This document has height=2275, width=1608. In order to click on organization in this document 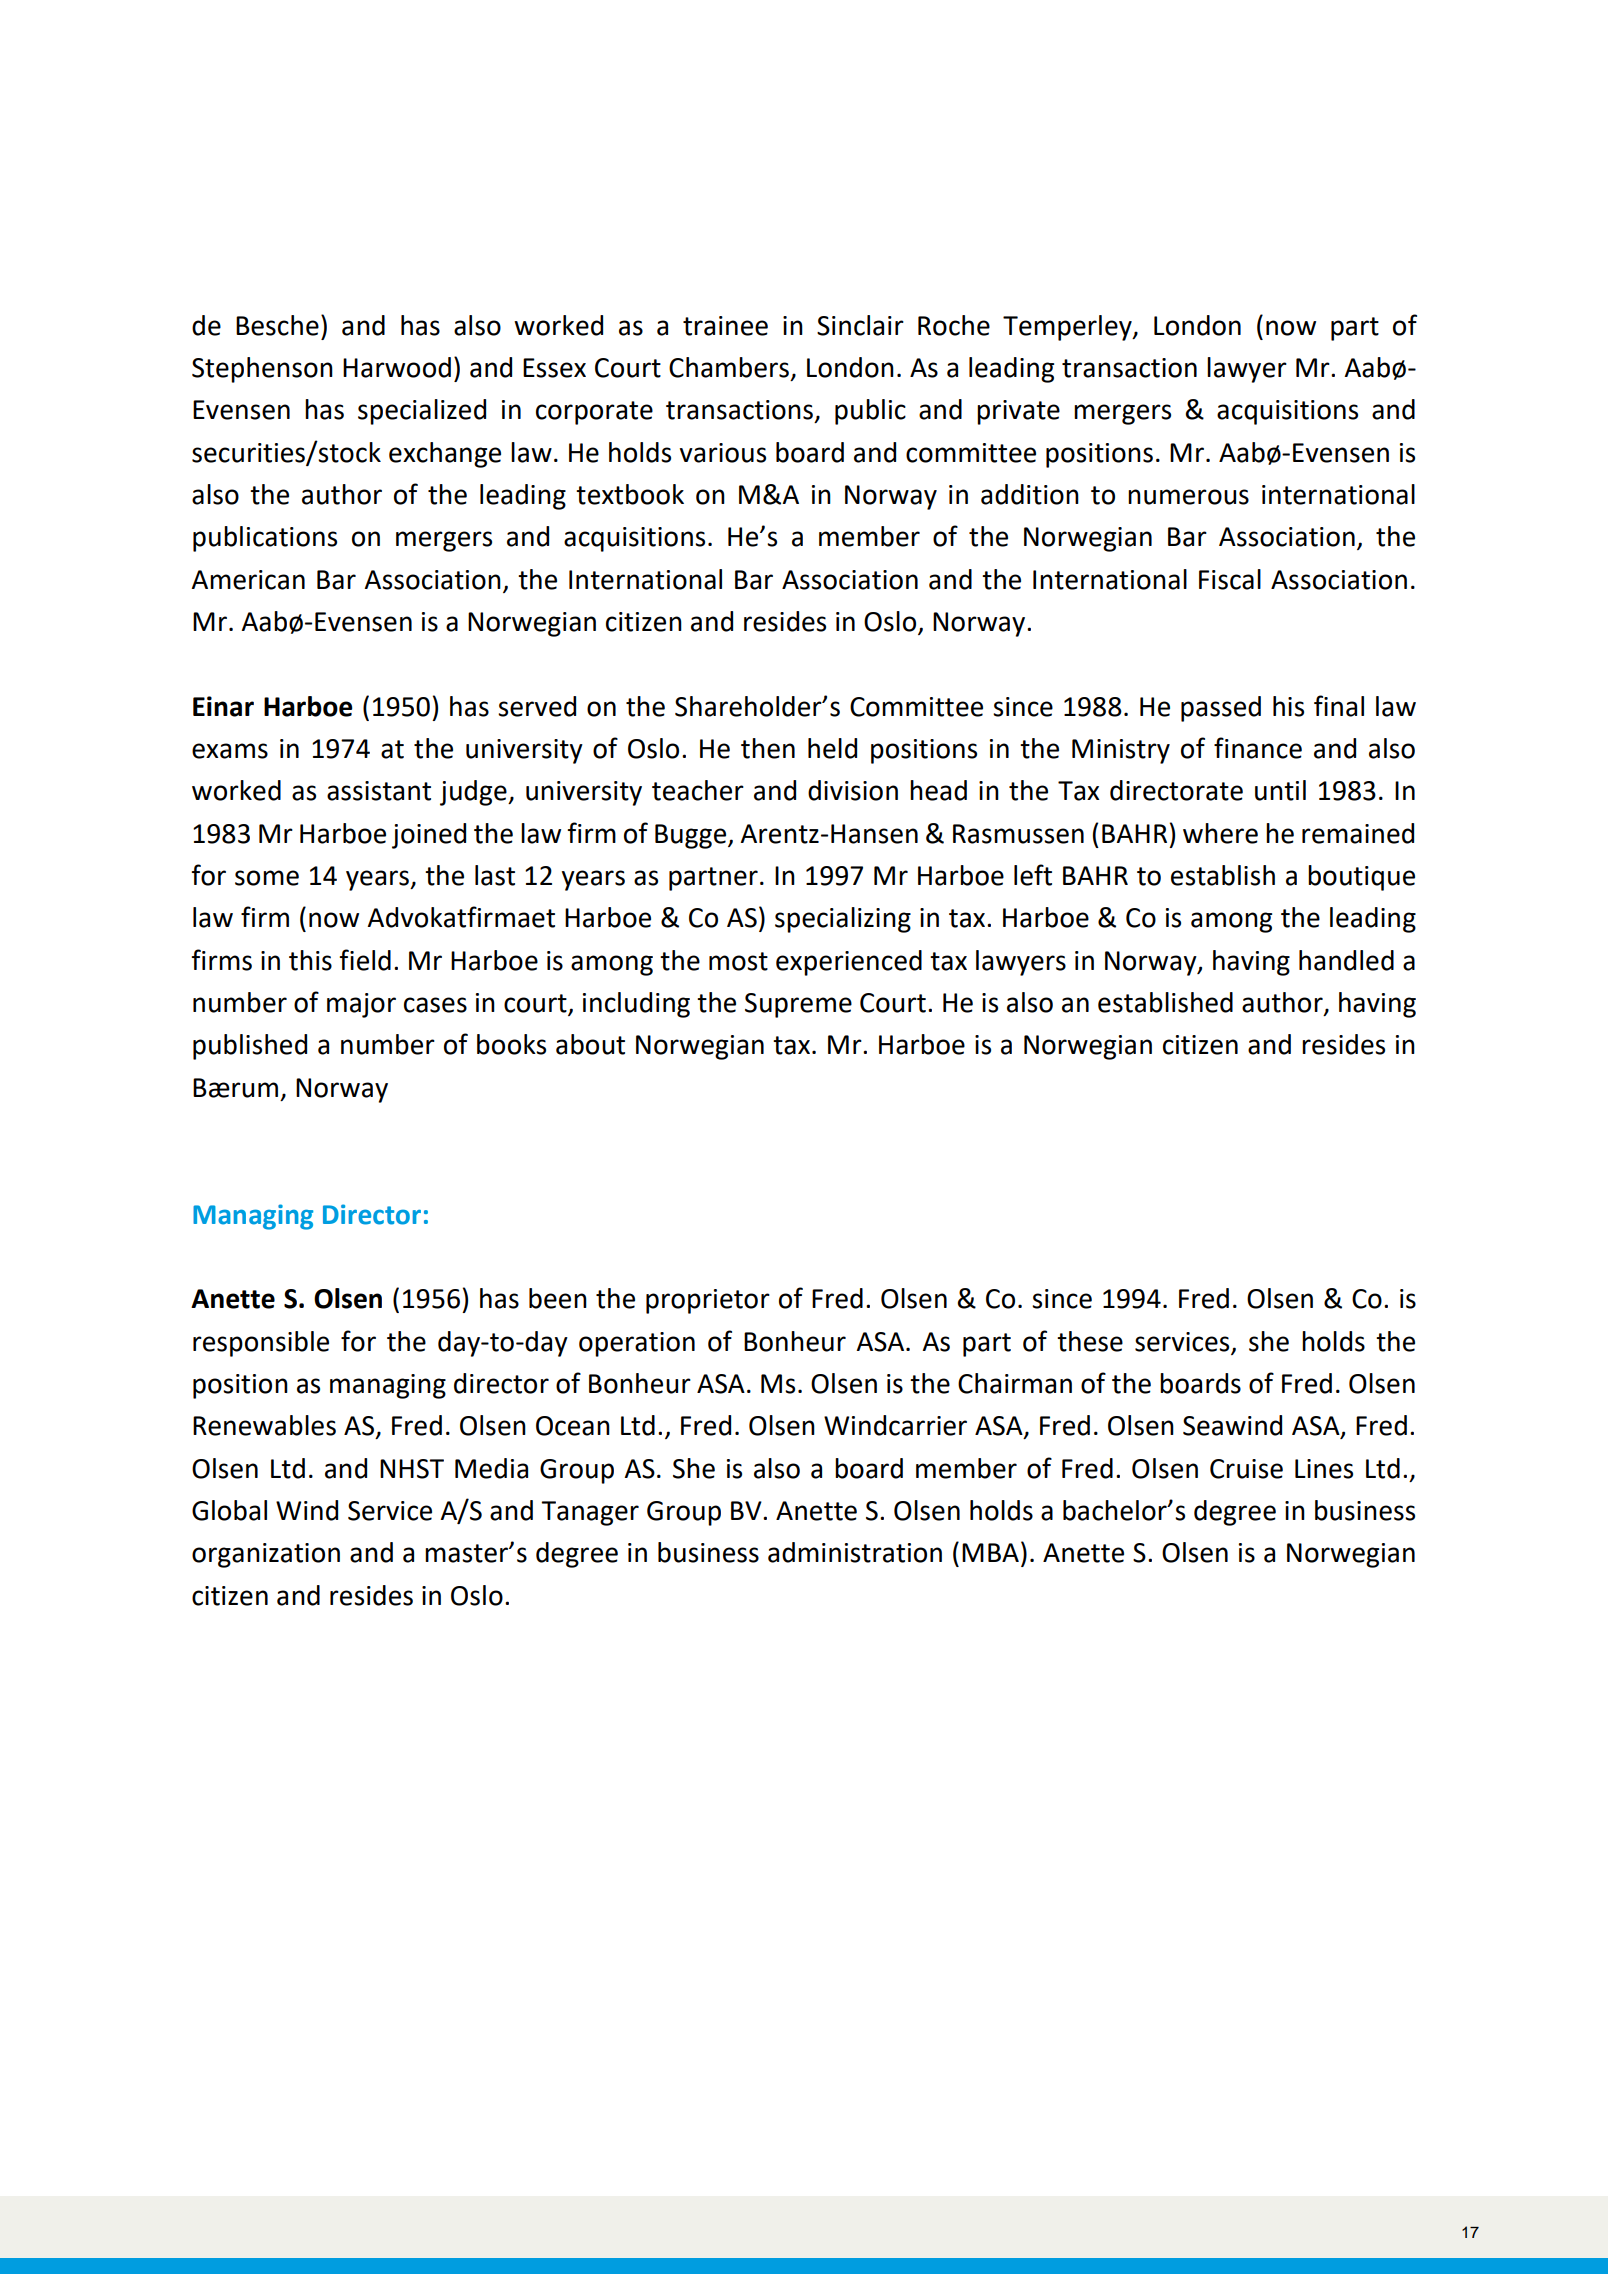, I will do `click(266, 1555)`.
